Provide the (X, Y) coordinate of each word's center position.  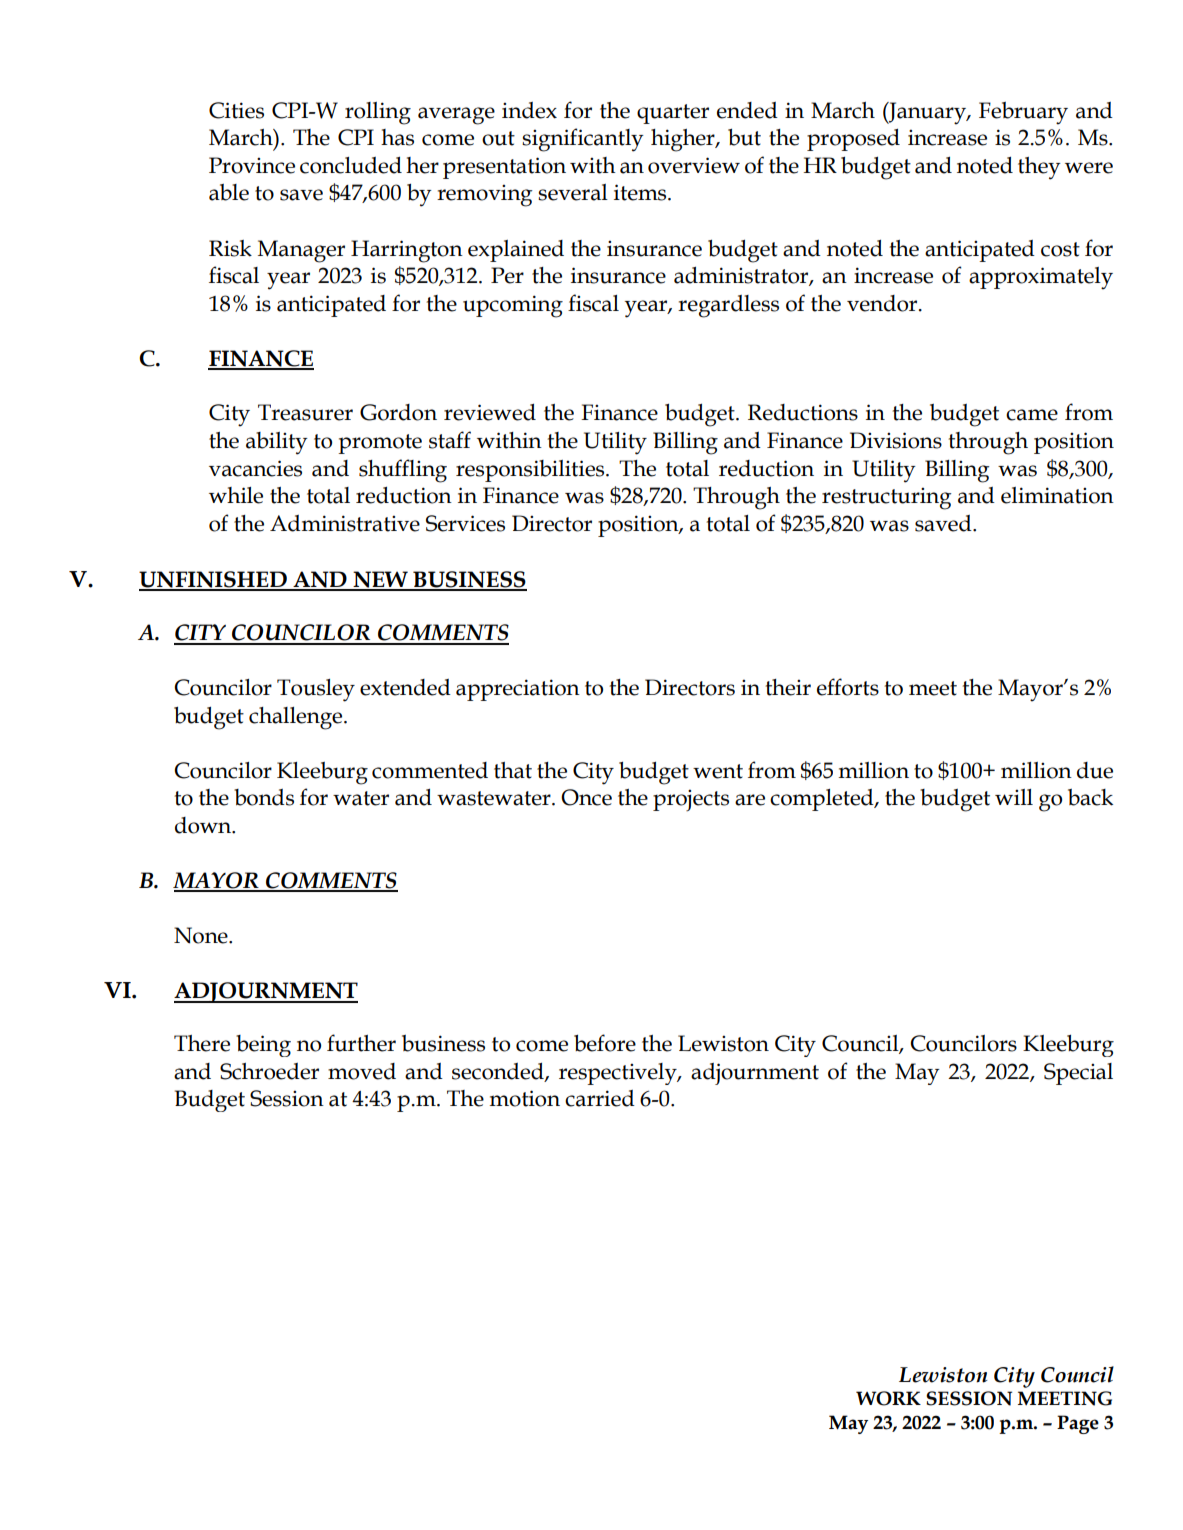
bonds (264, 797)
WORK (888, 1398)
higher (684, 140)
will (1014, 797)
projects (691, 800)
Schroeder (269, 1071)
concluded (351, 165)
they (1039, 168)
